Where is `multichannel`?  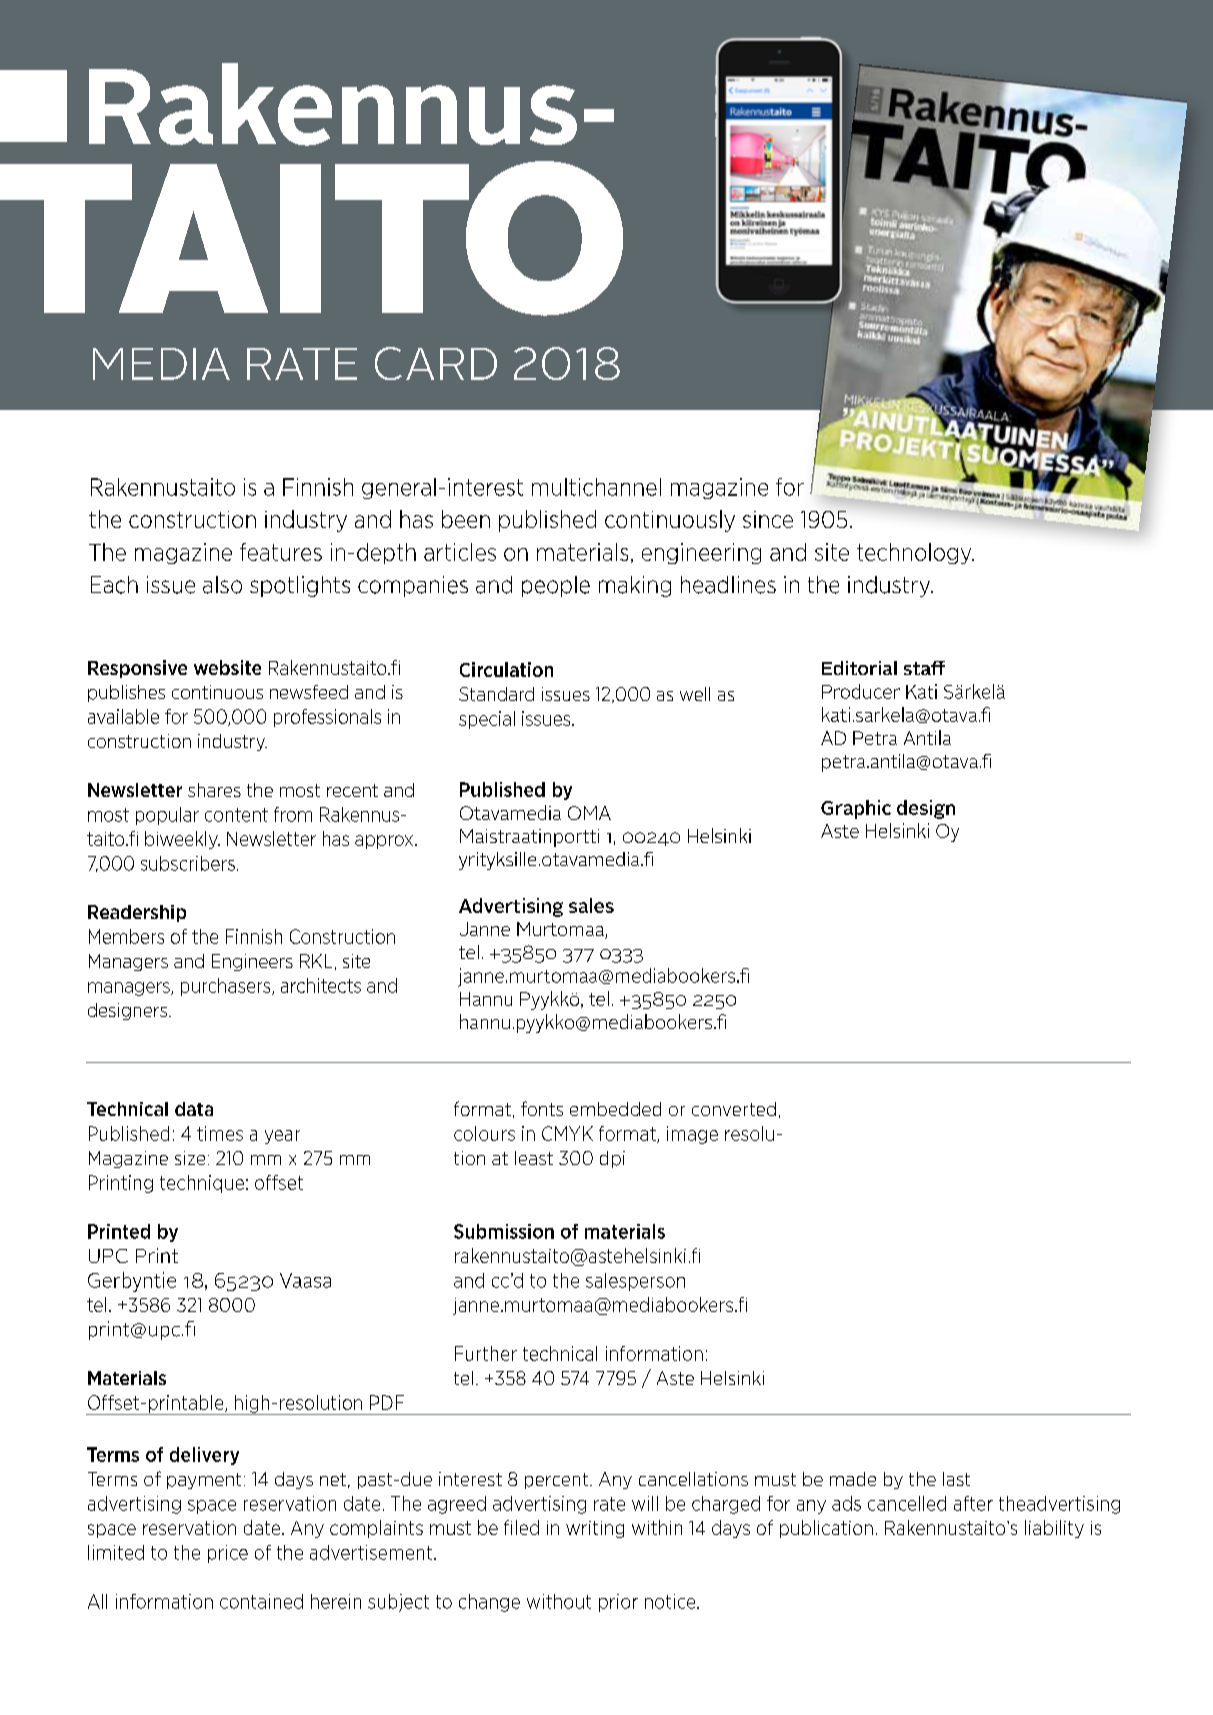
multichannel is located at coordinates (596, 487).
